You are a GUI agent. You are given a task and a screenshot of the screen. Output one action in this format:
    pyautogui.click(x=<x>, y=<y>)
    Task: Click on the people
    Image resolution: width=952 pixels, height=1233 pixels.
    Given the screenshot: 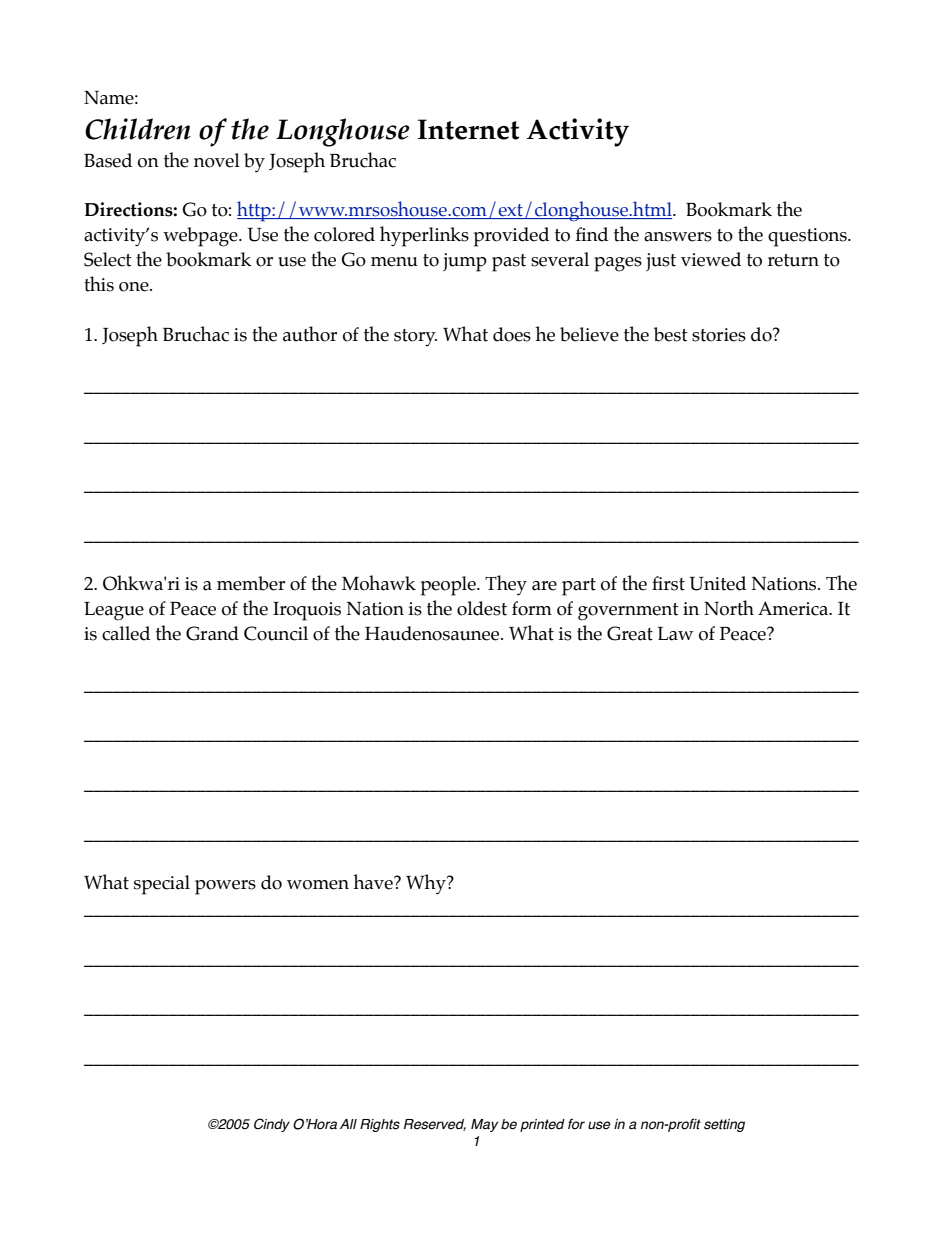 What is the action you would take?
    pyautogui.click(x=449, y=586)
